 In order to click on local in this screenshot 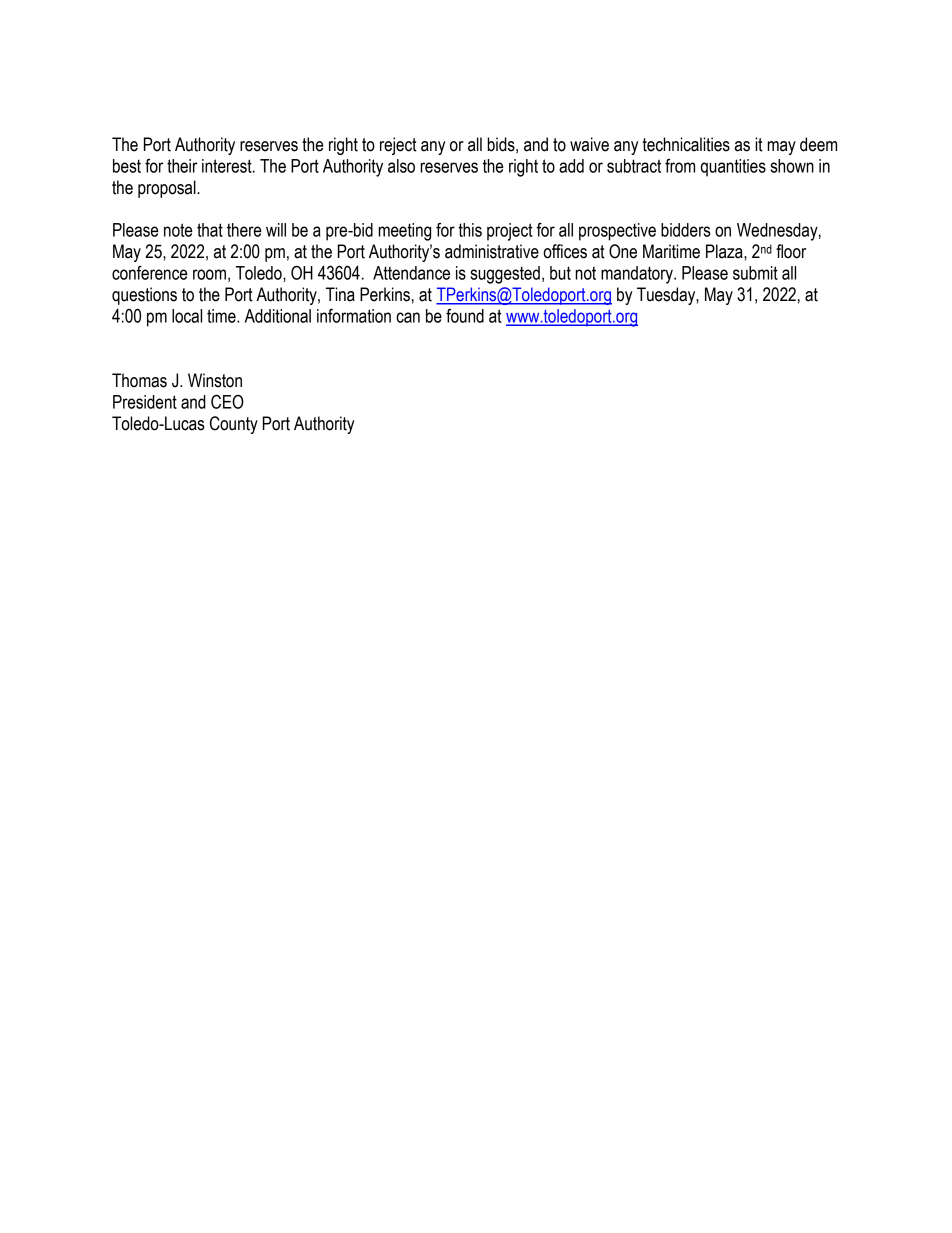, I will do `click(187, 316)`.
